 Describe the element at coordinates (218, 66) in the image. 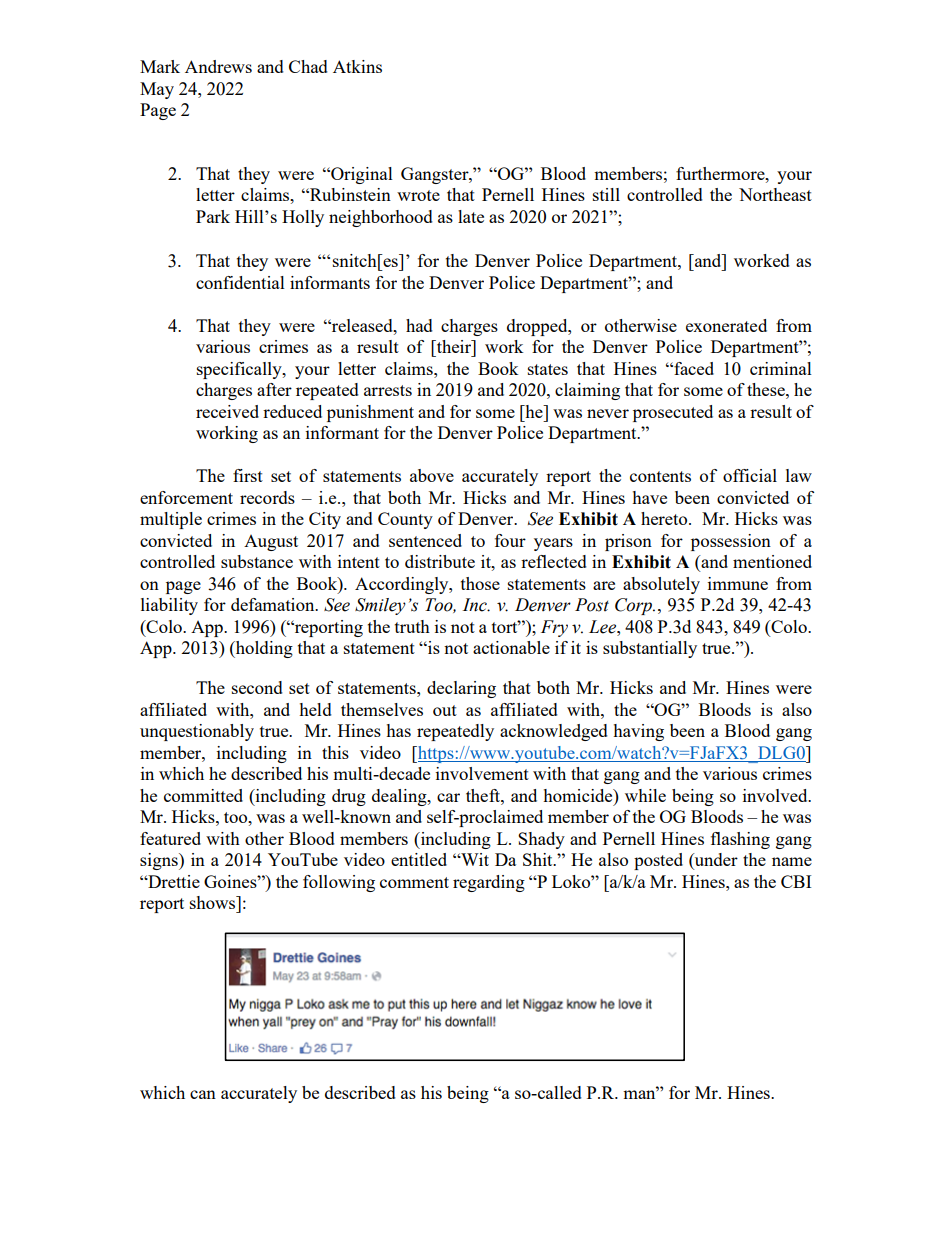

I see `Andrews` at that location.
